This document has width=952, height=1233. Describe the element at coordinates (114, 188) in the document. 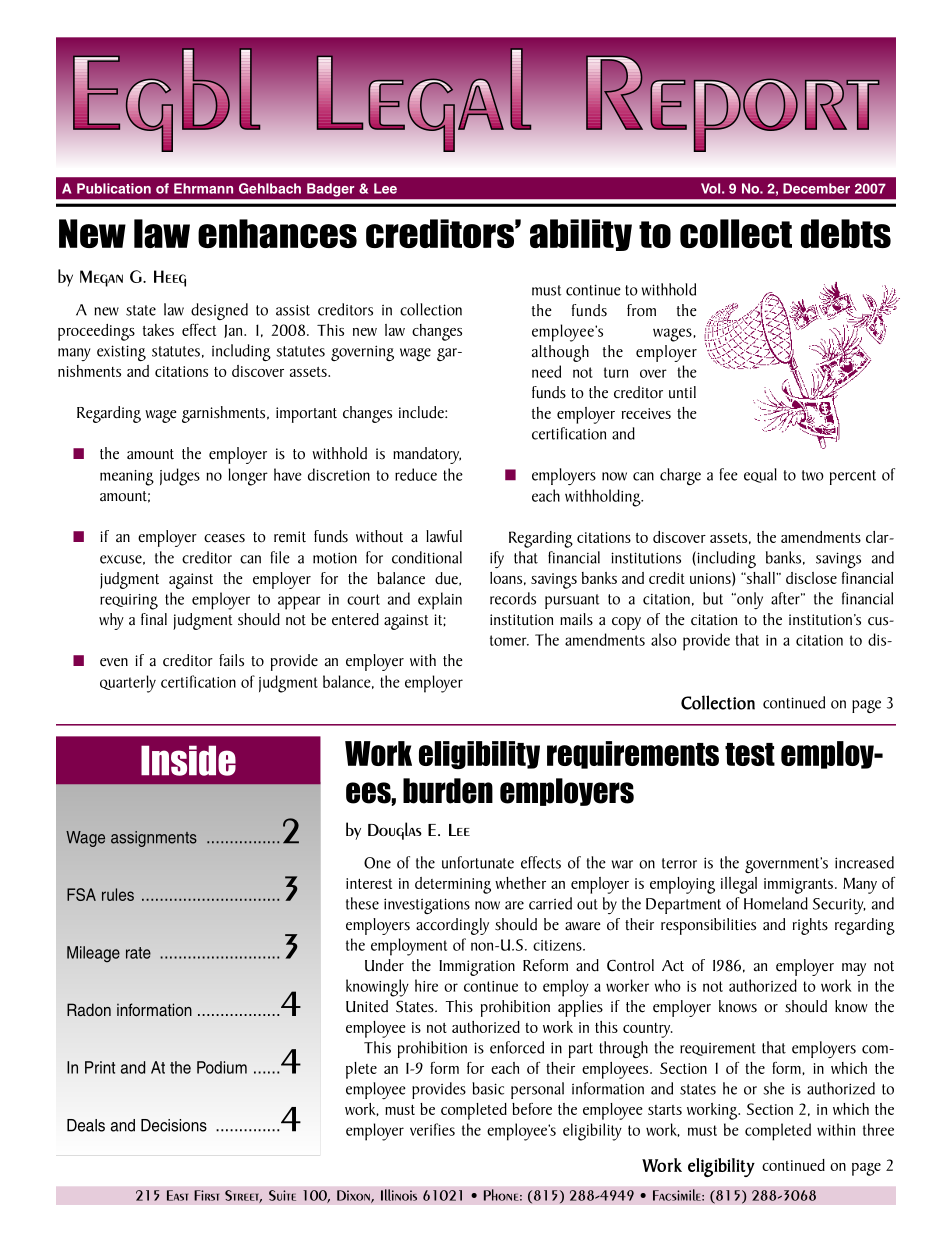

I see `Publication` at that location.
